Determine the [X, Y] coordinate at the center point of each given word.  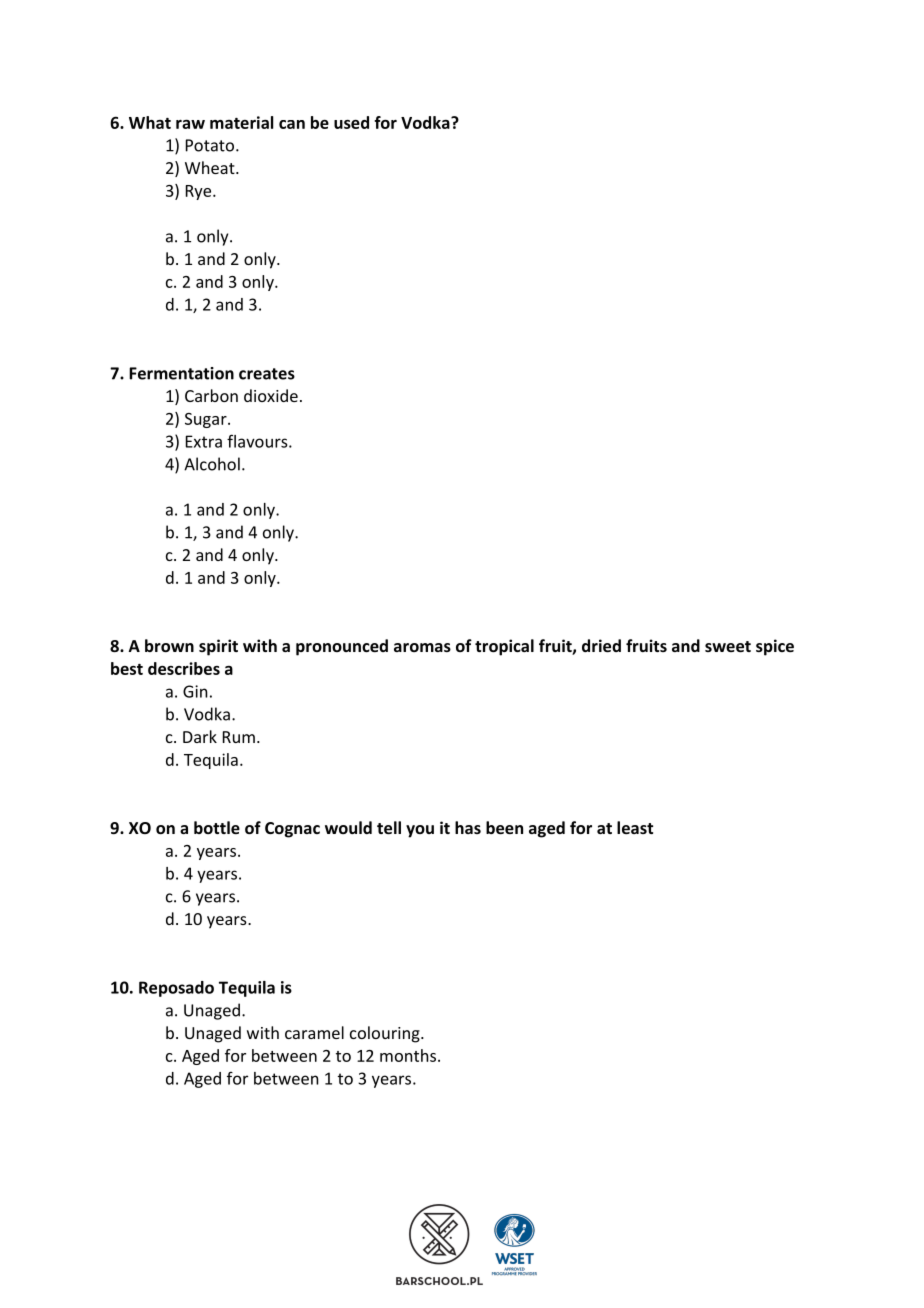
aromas [422, 647]
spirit [218, 647]
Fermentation [181, 373]
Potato [211, 145]
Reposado [176, 989]
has [468, 827]
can [292, 124]
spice [775, 647]
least [635, 827]
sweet [728, 646]
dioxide [271, 395]
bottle [217, 827]
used [351, 122]
